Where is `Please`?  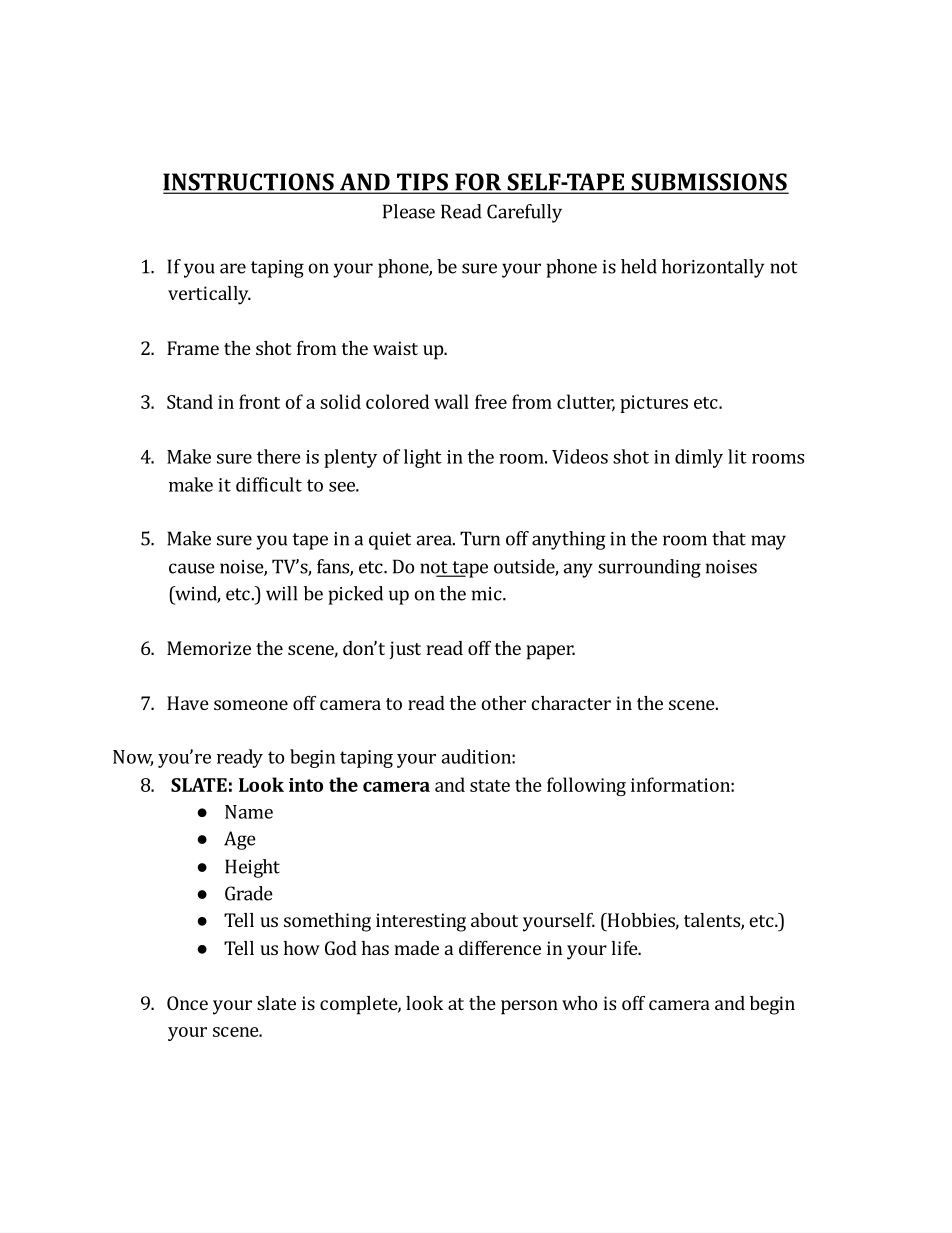 Please is located at coordinates (409, 211).
